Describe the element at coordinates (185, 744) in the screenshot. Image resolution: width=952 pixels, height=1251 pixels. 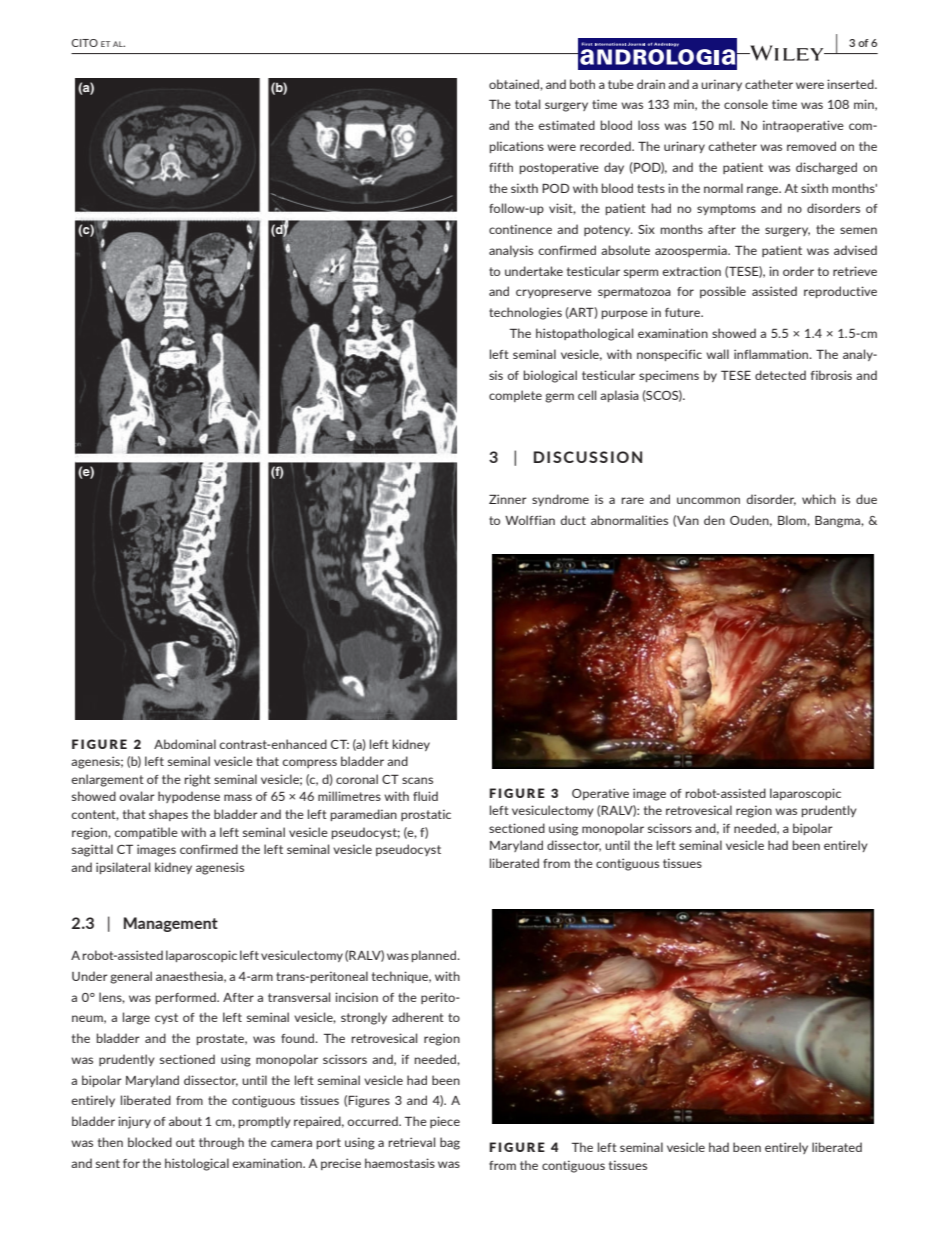
I see `Abdominal` at that location.
